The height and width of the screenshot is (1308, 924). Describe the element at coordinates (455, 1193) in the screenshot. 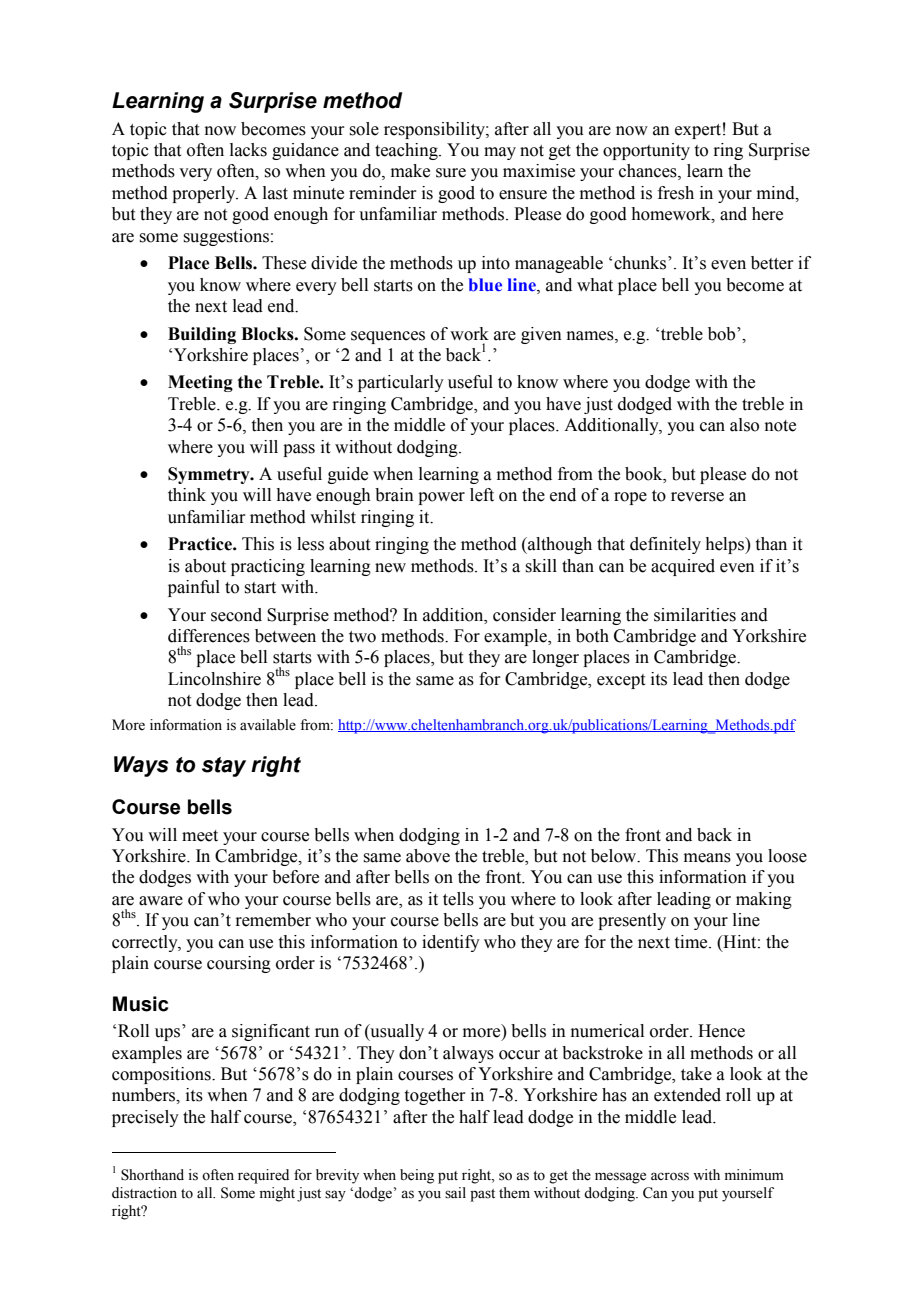

I see `sail` at that location.
